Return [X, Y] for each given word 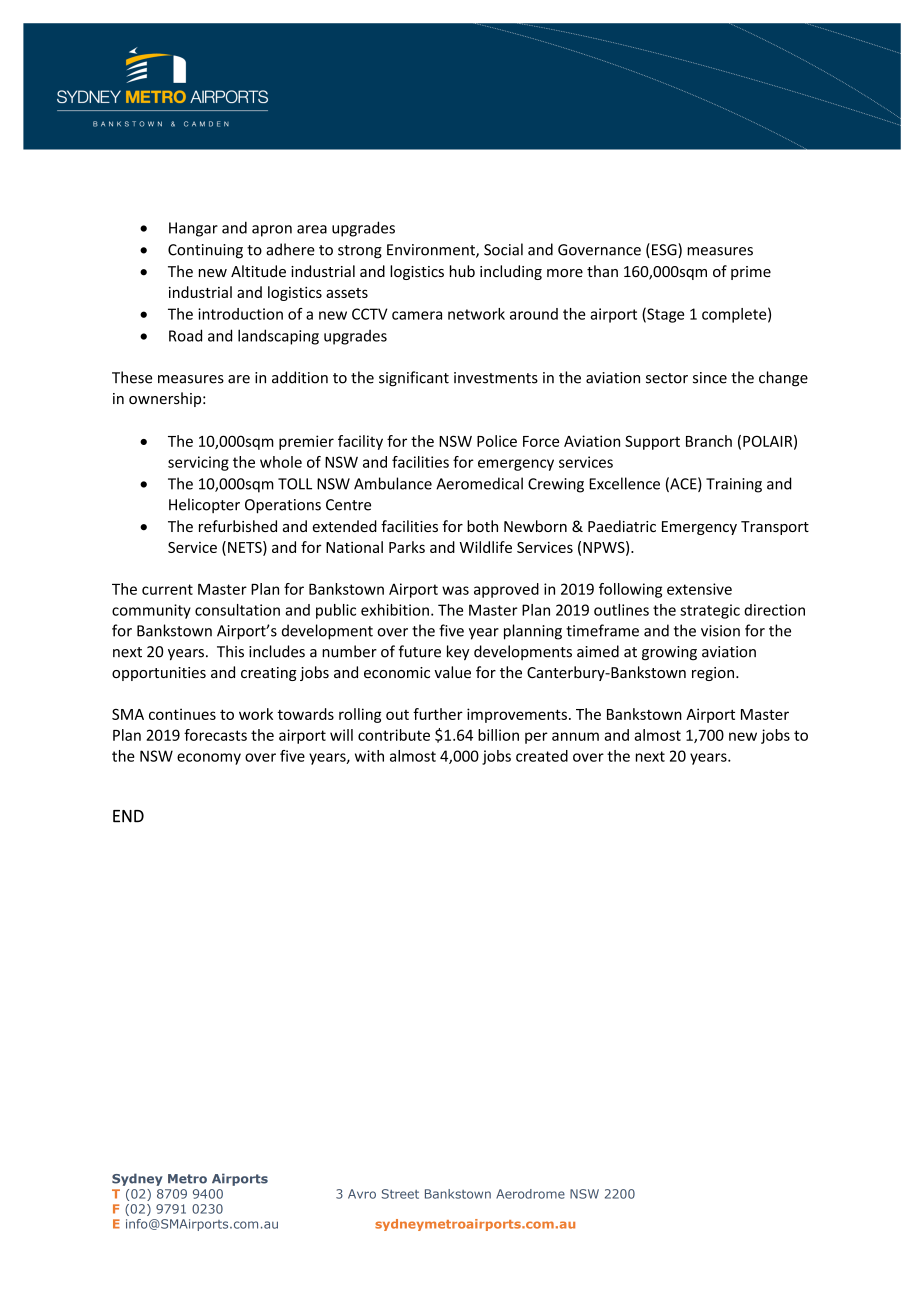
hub [462, 271]
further [438, 714]
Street [400, 1194]
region [714, 674]
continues [182, 714]
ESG [665, 250]
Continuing [205, 251]
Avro [362, 1194]
